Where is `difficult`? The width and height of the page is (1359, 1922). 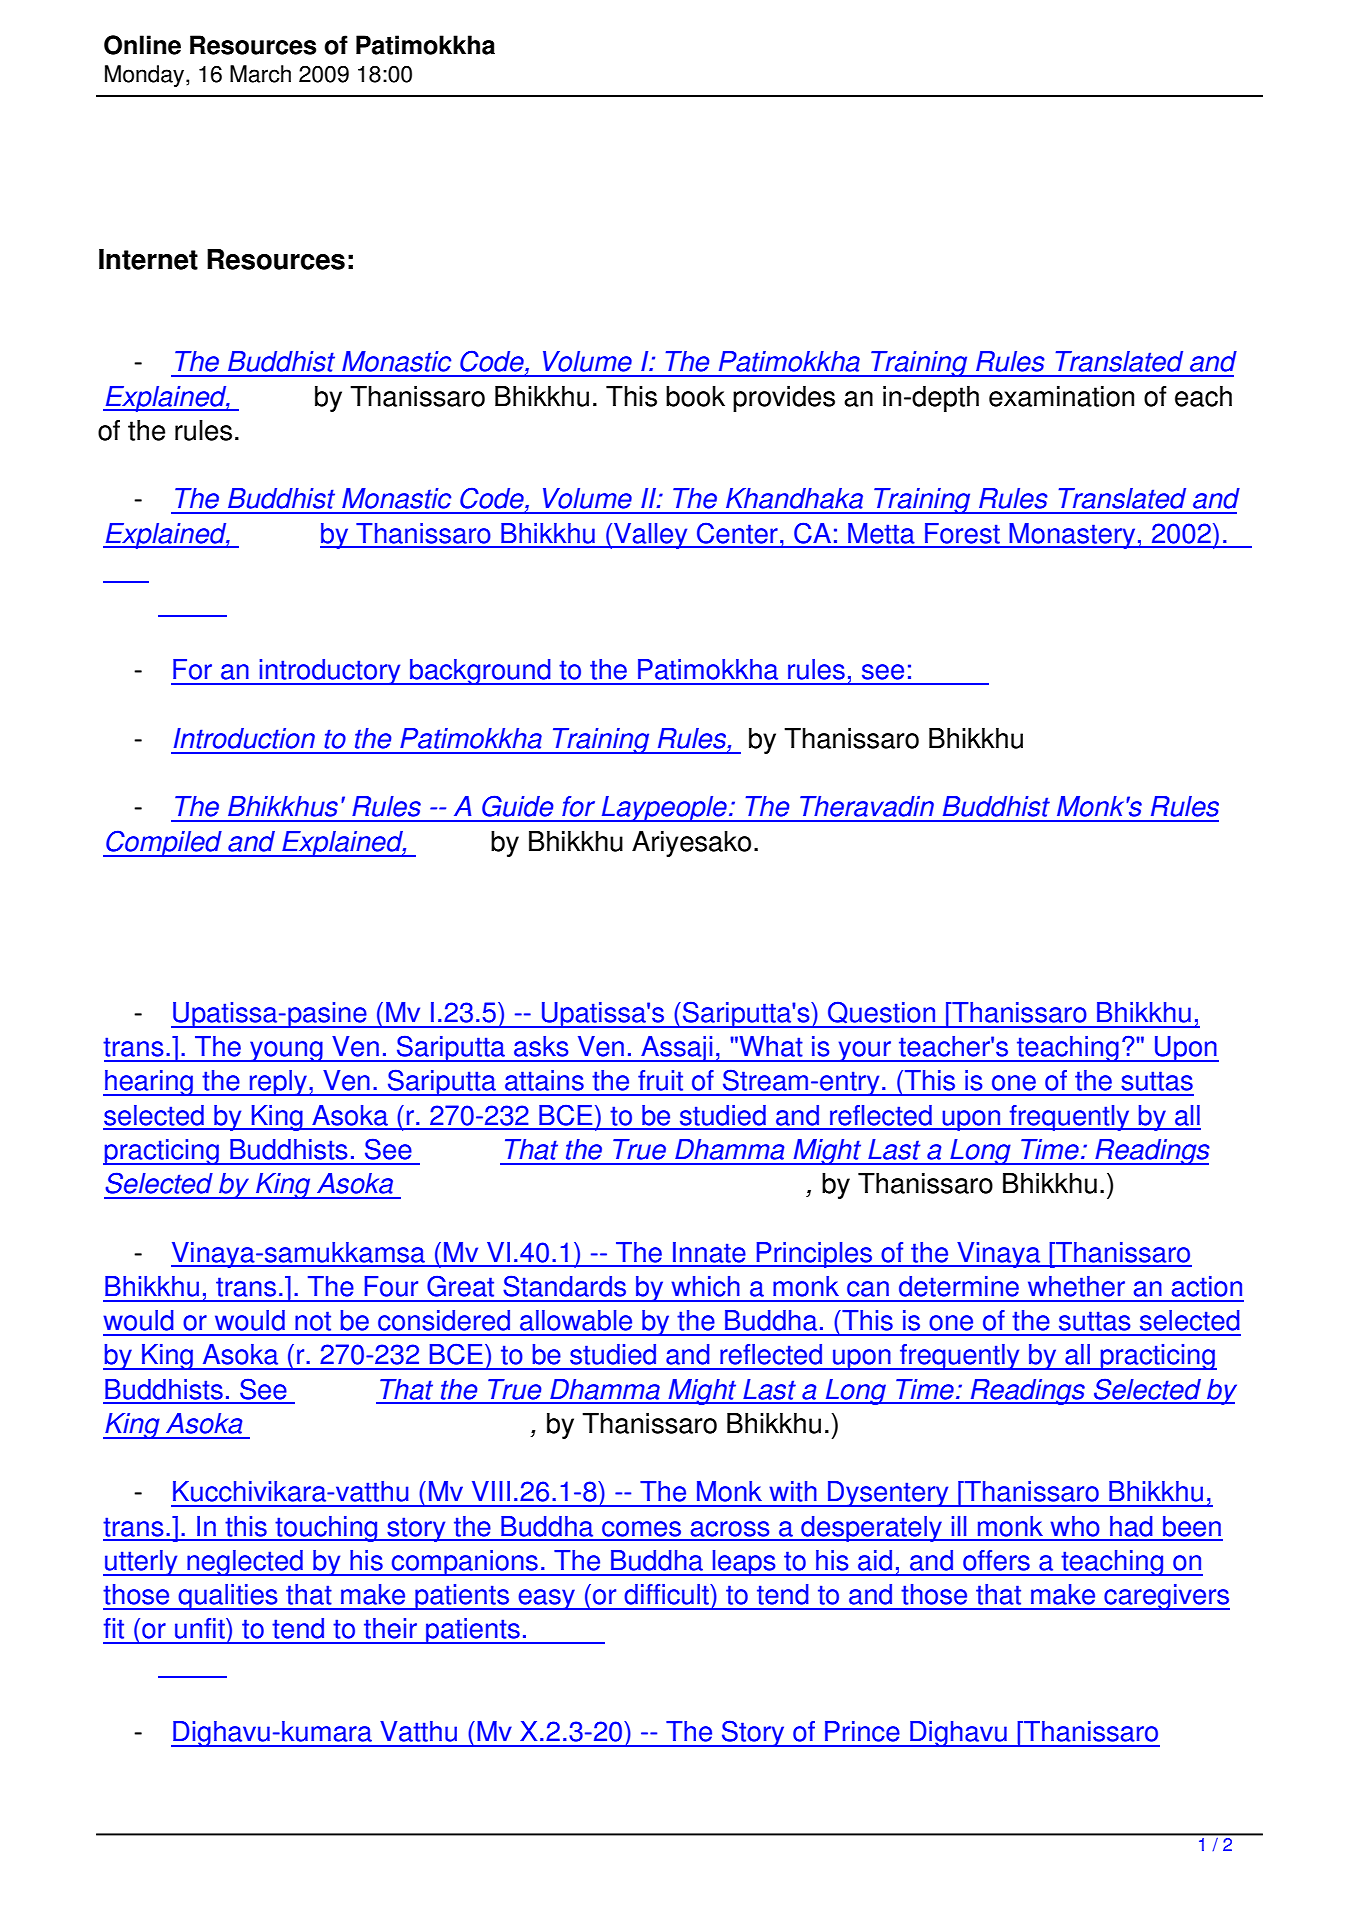
difficult is located at coordinates (667, 1594).
